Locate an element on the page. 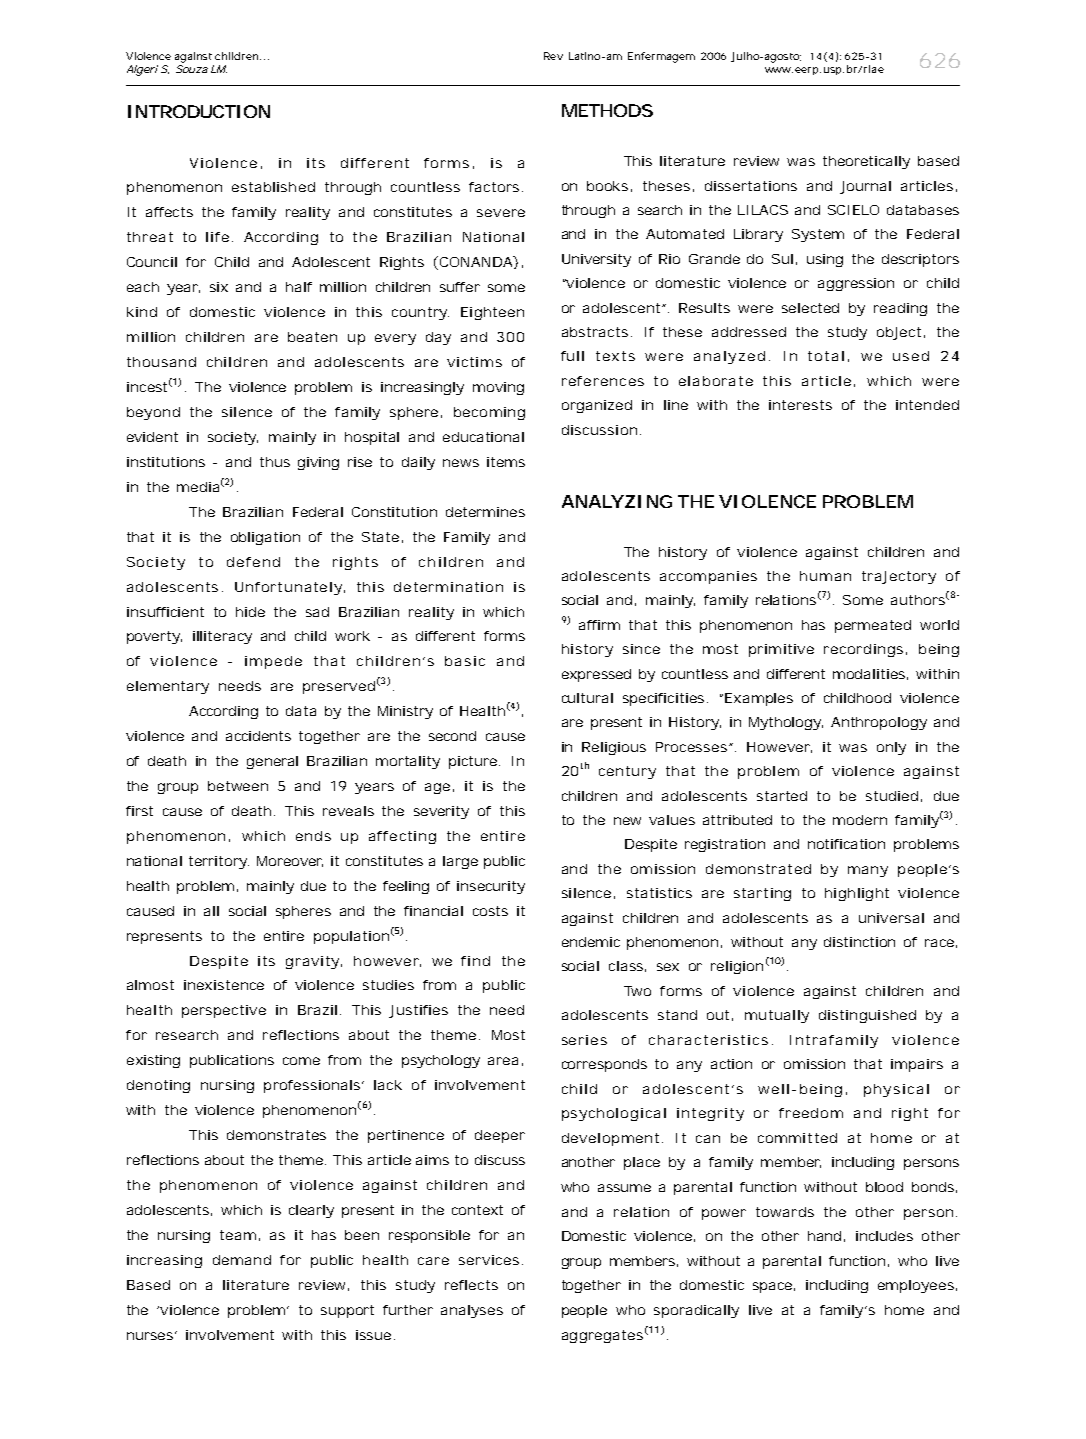  affects is located at coordinates (169, 212).
